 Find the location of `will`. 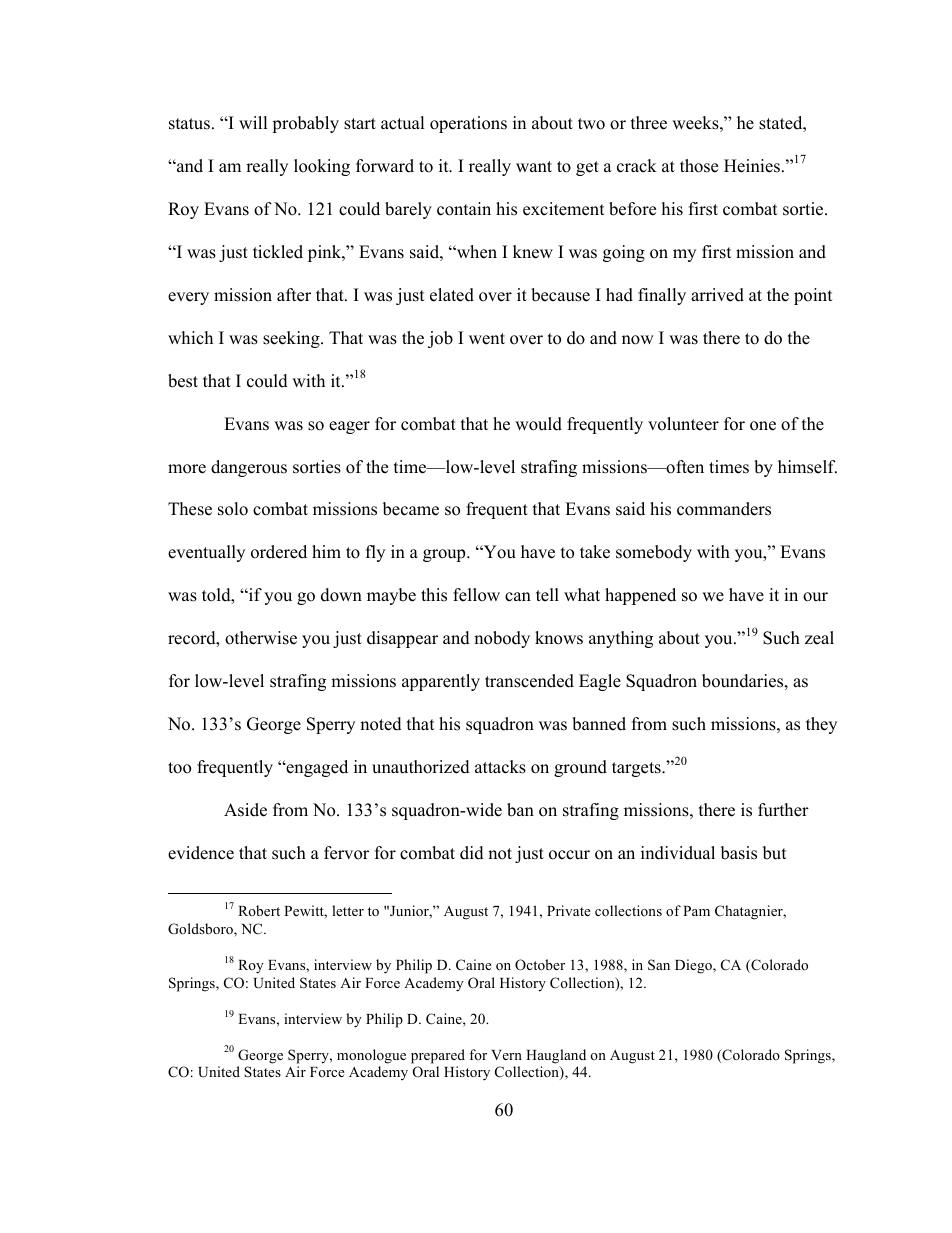

will is located at coordinates (253, 122).
